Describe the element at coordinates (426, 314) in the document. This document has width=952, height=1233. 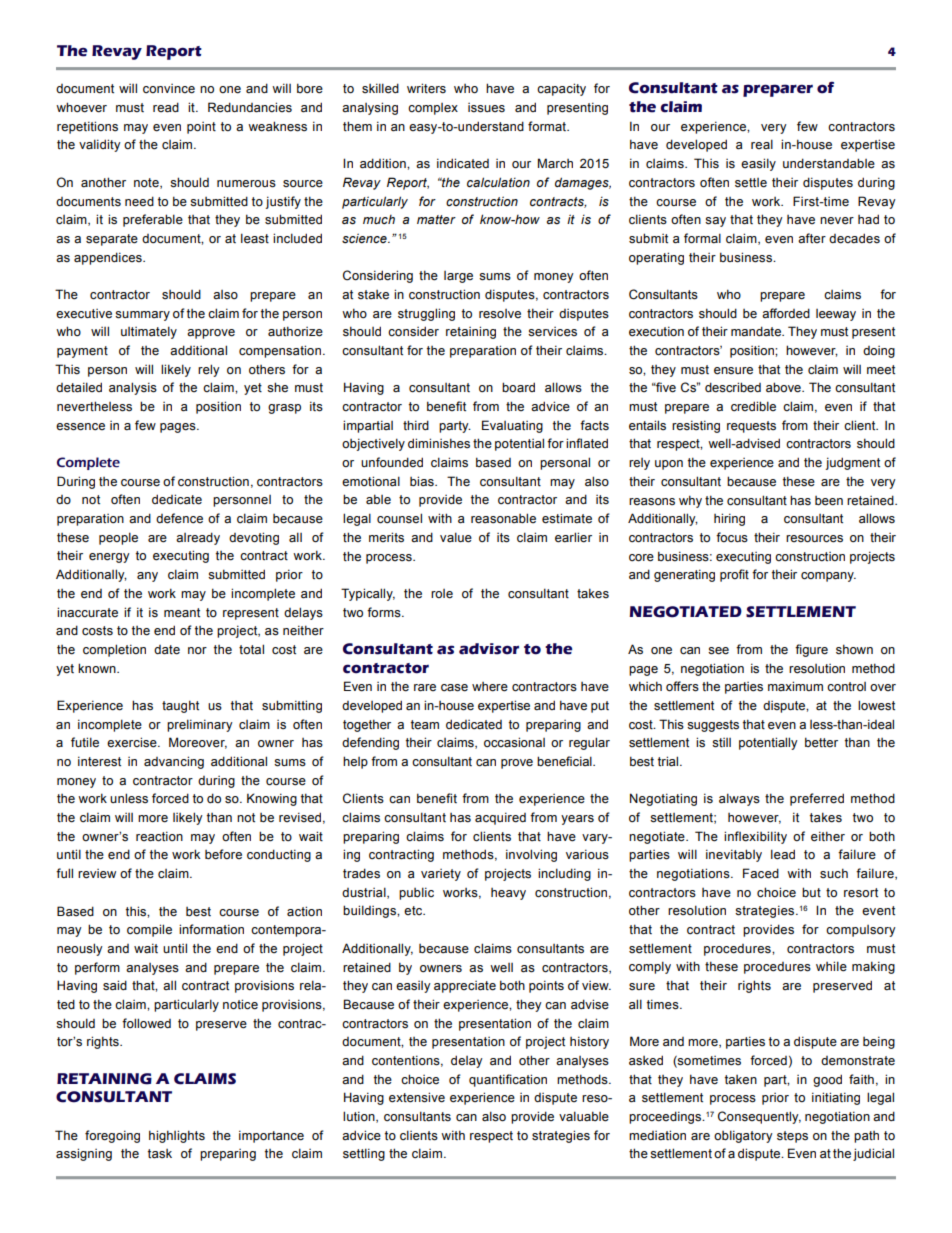
I see `struggling` at that location.
